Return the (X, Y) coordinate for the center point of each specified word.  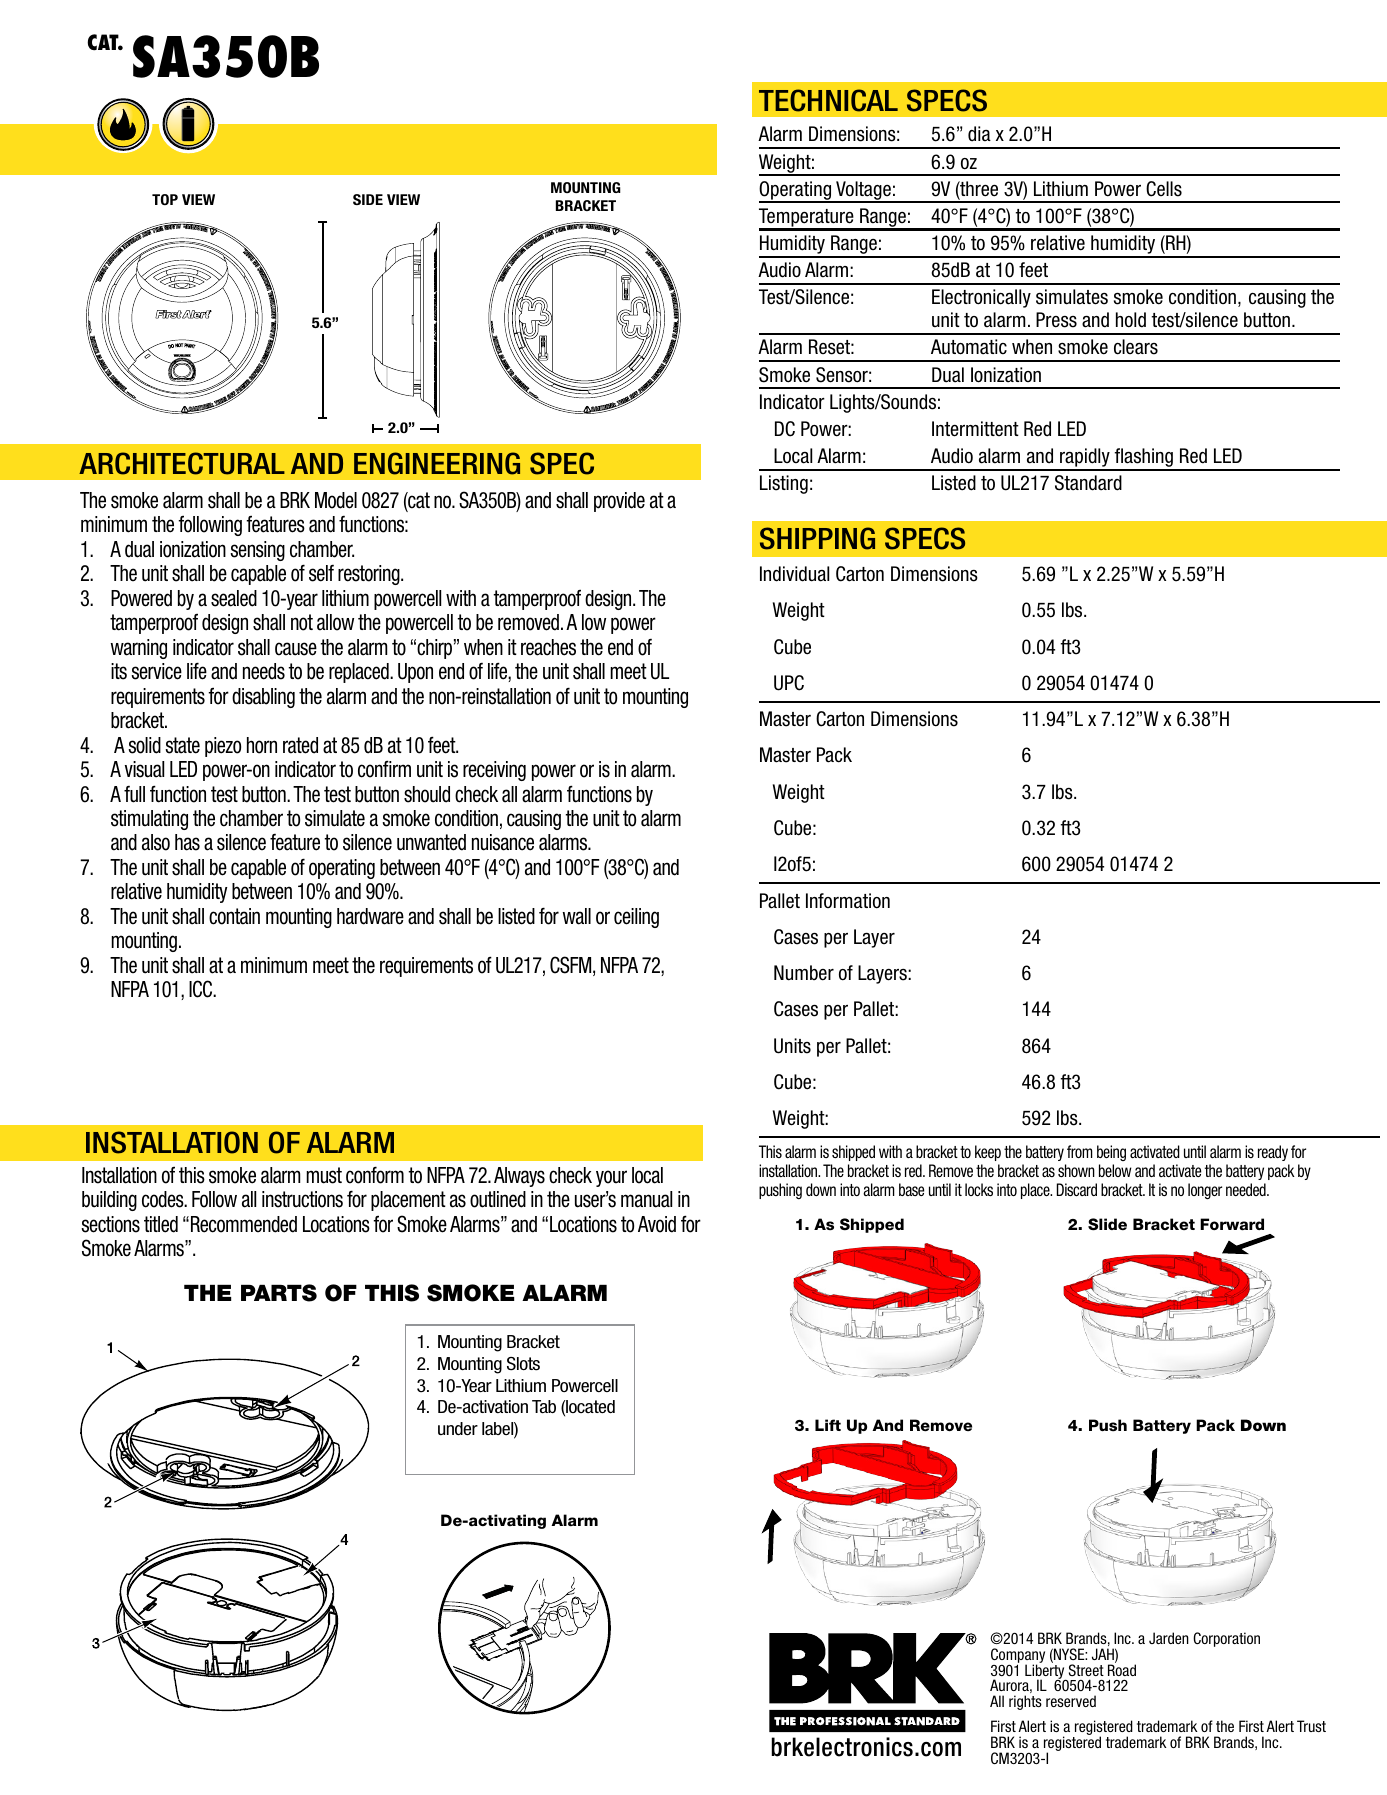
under (458, 1429)
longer (1205, 1191)
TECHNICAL (828, 100)
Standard (1088, 483)
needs (264, 671)
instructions (302, 1199)
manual (646, 1199)
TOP (165, 199)
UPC (789, 683)
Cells (1164, 189)
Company (1018, 1656)
